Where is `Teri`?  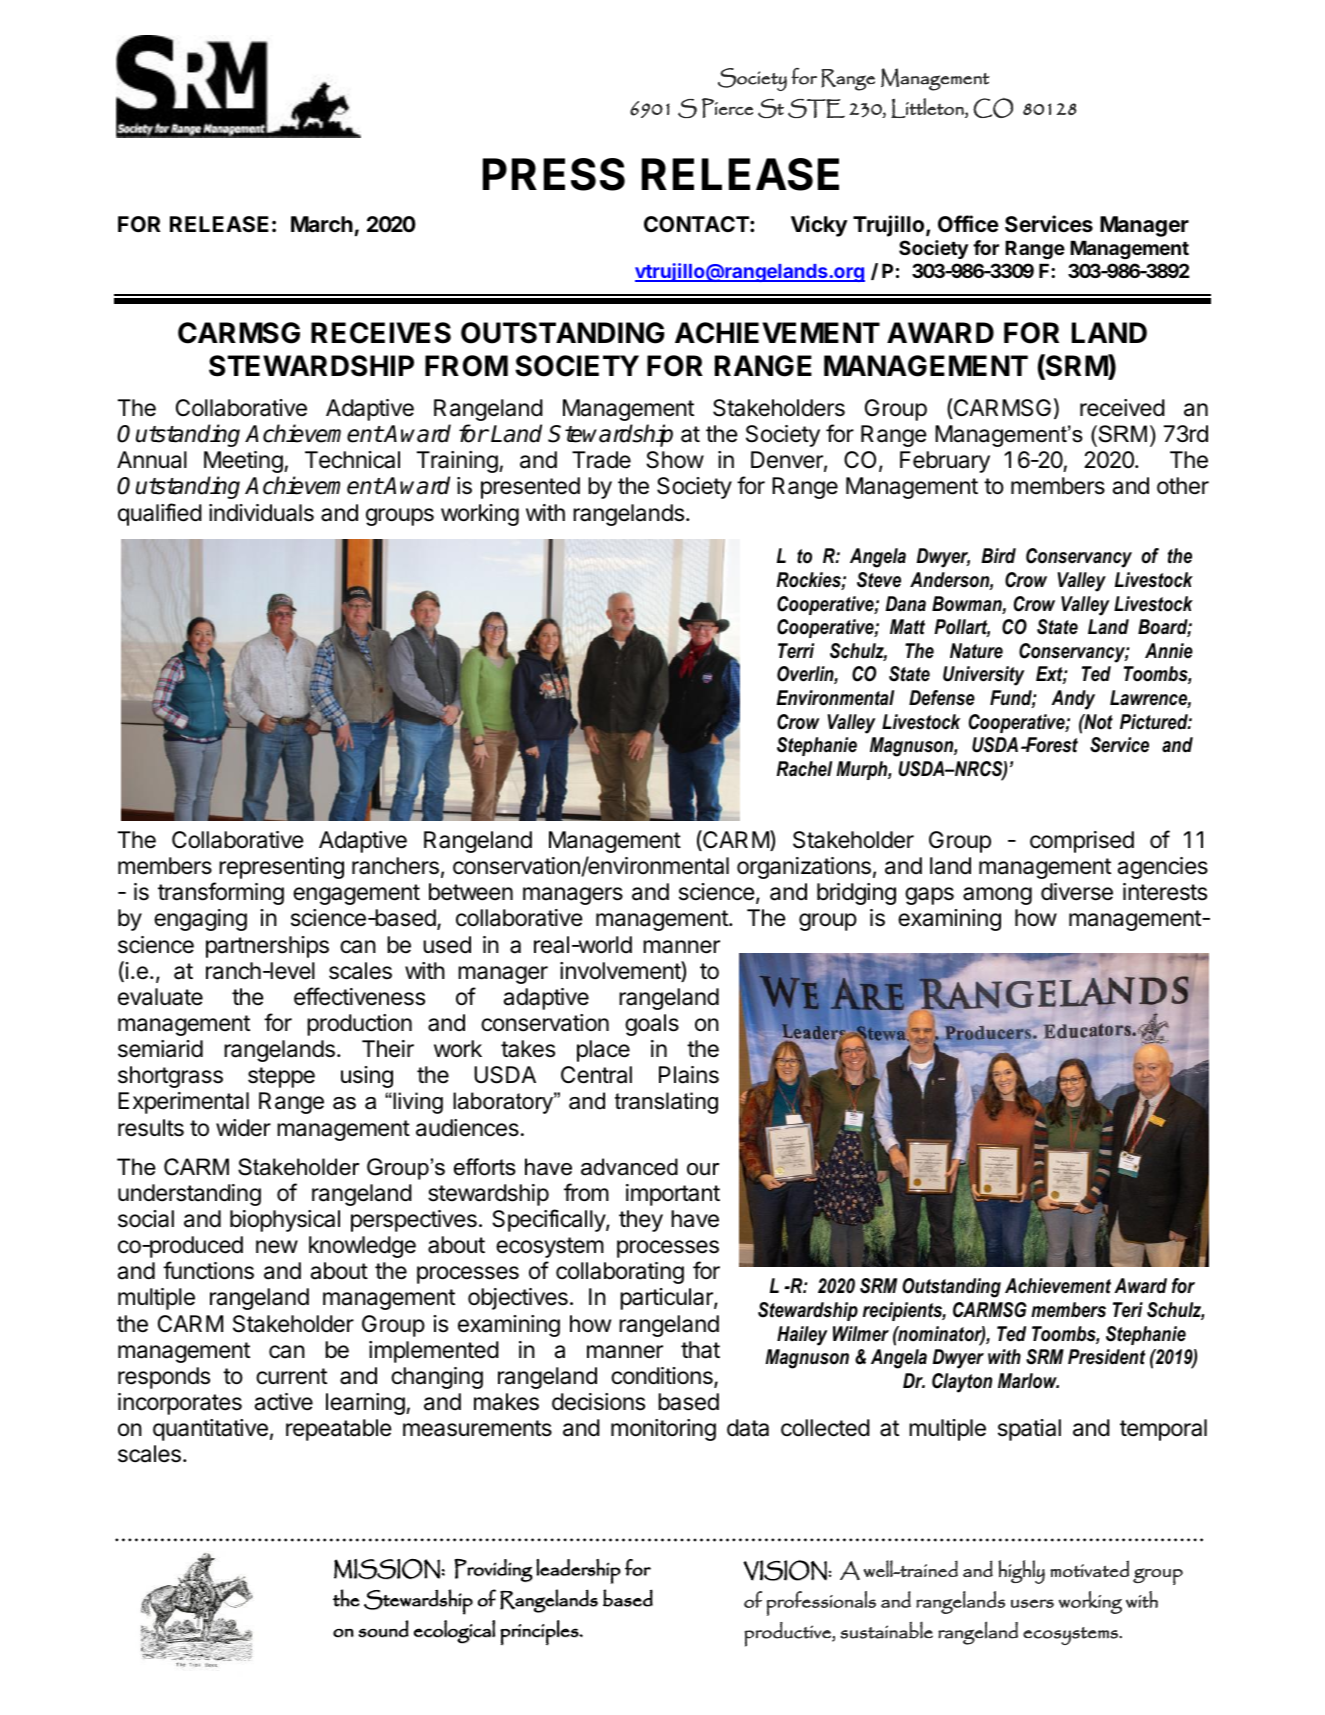 Teri is located at coordinates (1128, 1310).
